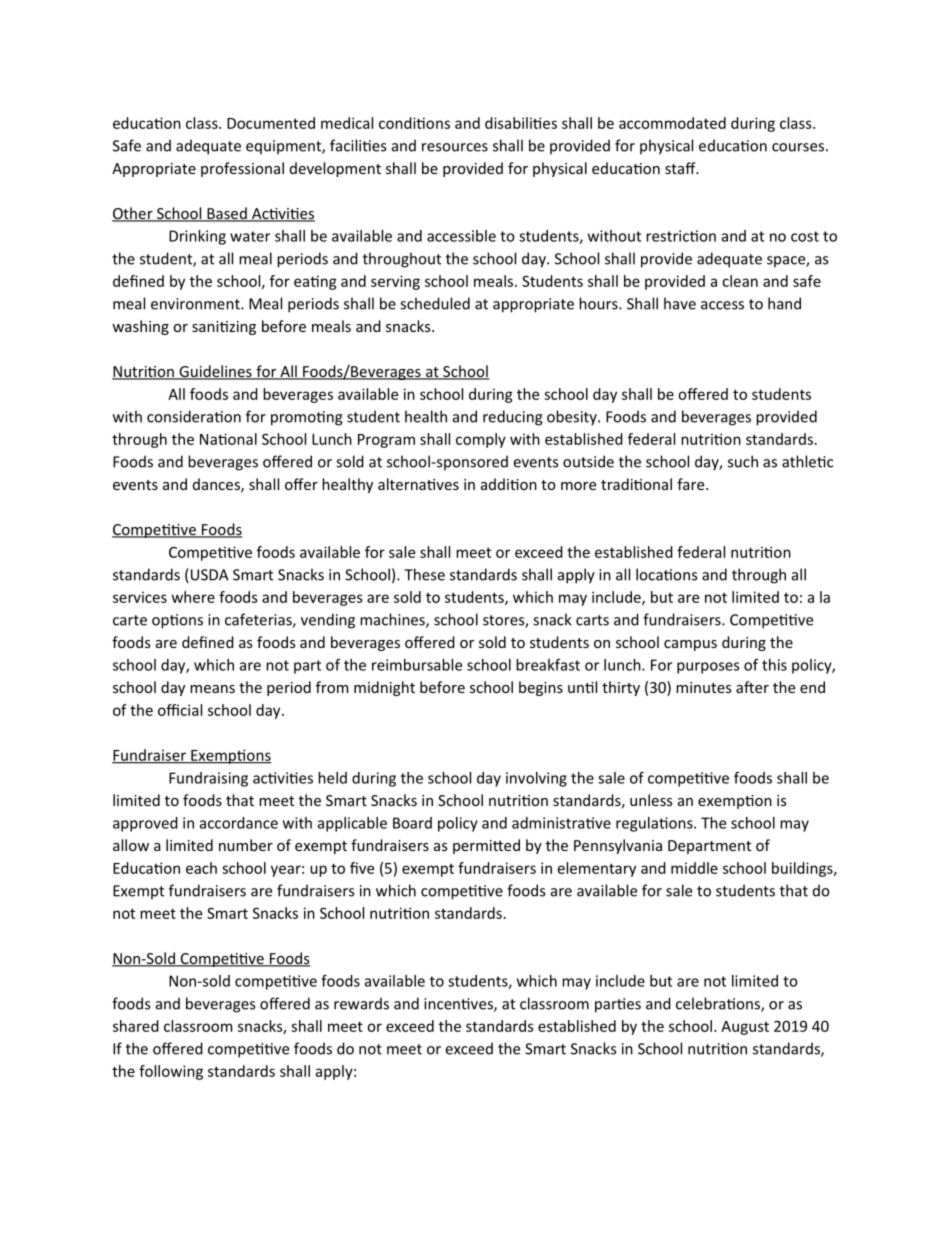  What do you see at coordinates (193, 597) in the screenshot?
I see `where` at bounding box center [193, 597].
